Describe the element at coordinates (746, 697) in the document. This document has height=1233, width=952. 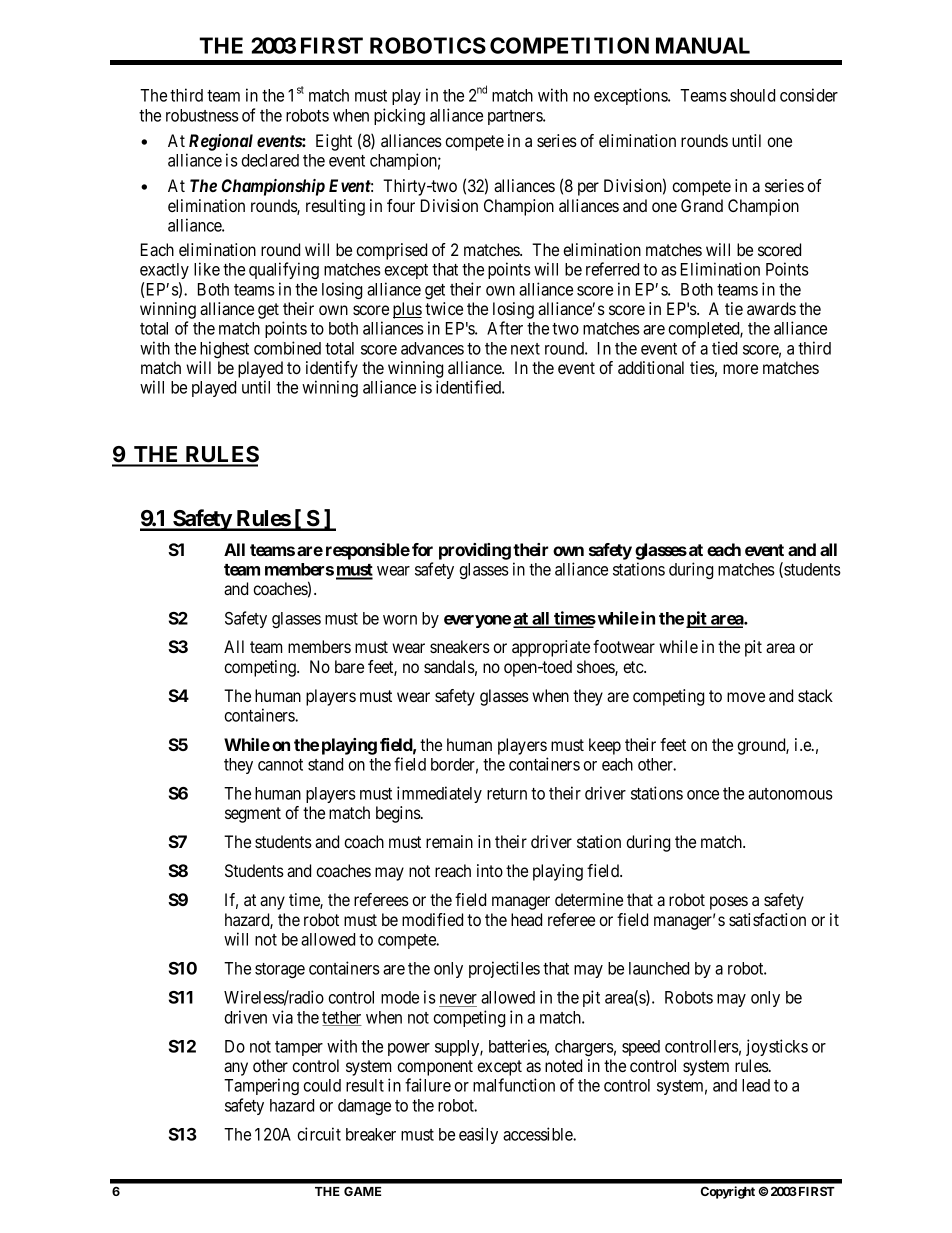
I see `move` at that location.
